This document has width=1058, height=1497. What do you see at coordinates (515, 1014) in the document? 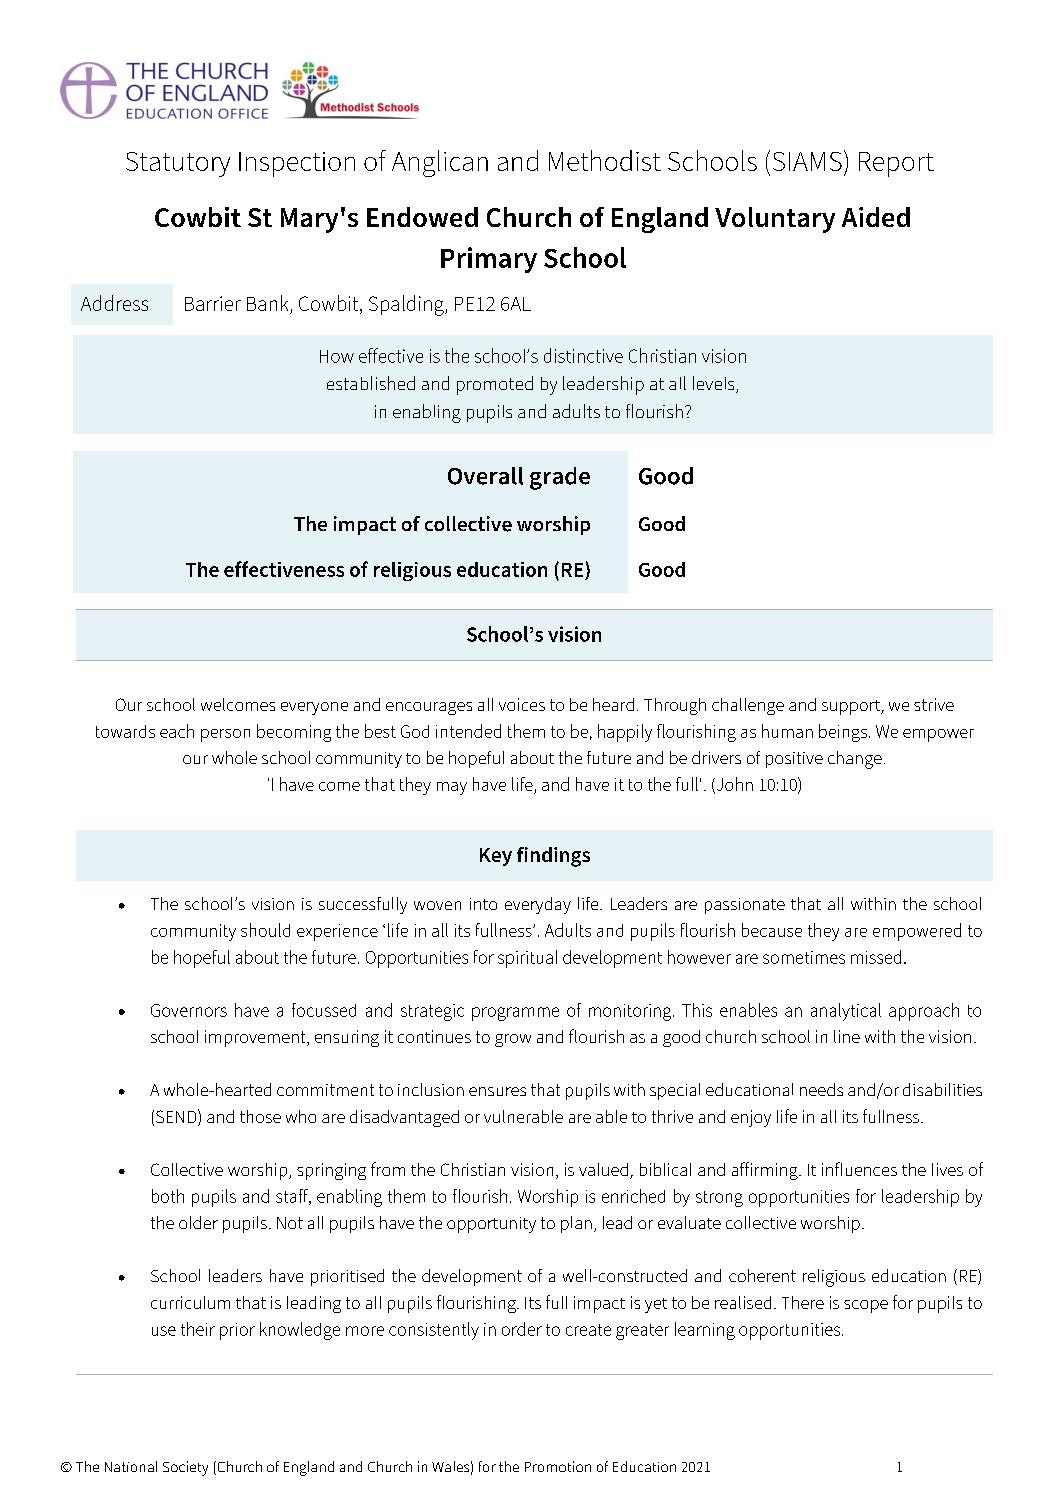
I see `programme` at bounding box center [515, 1014].
